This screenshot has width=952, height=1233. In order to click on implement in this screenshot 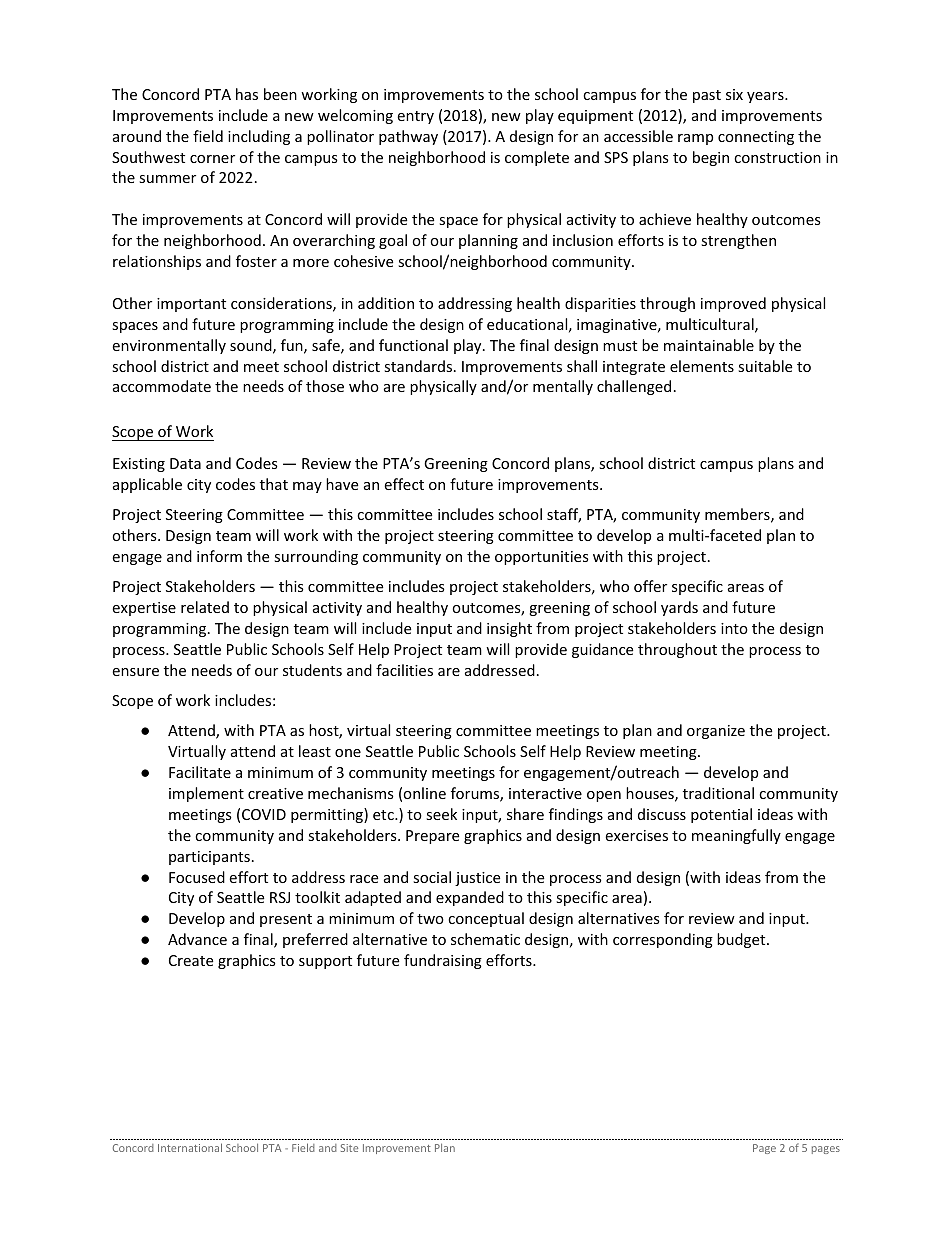, I will do `click(206, 794)`.
